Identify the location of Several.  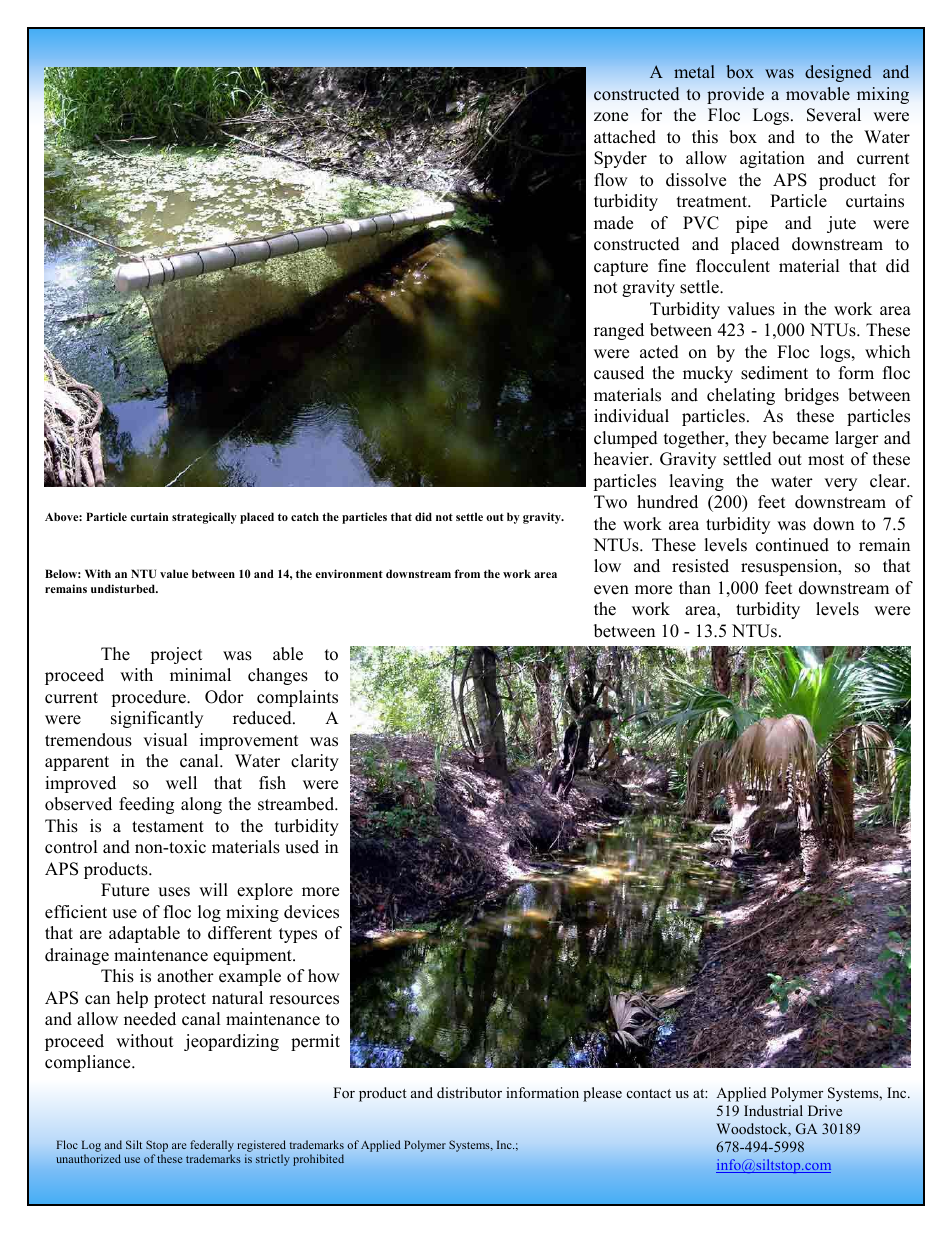
(834, 115).
